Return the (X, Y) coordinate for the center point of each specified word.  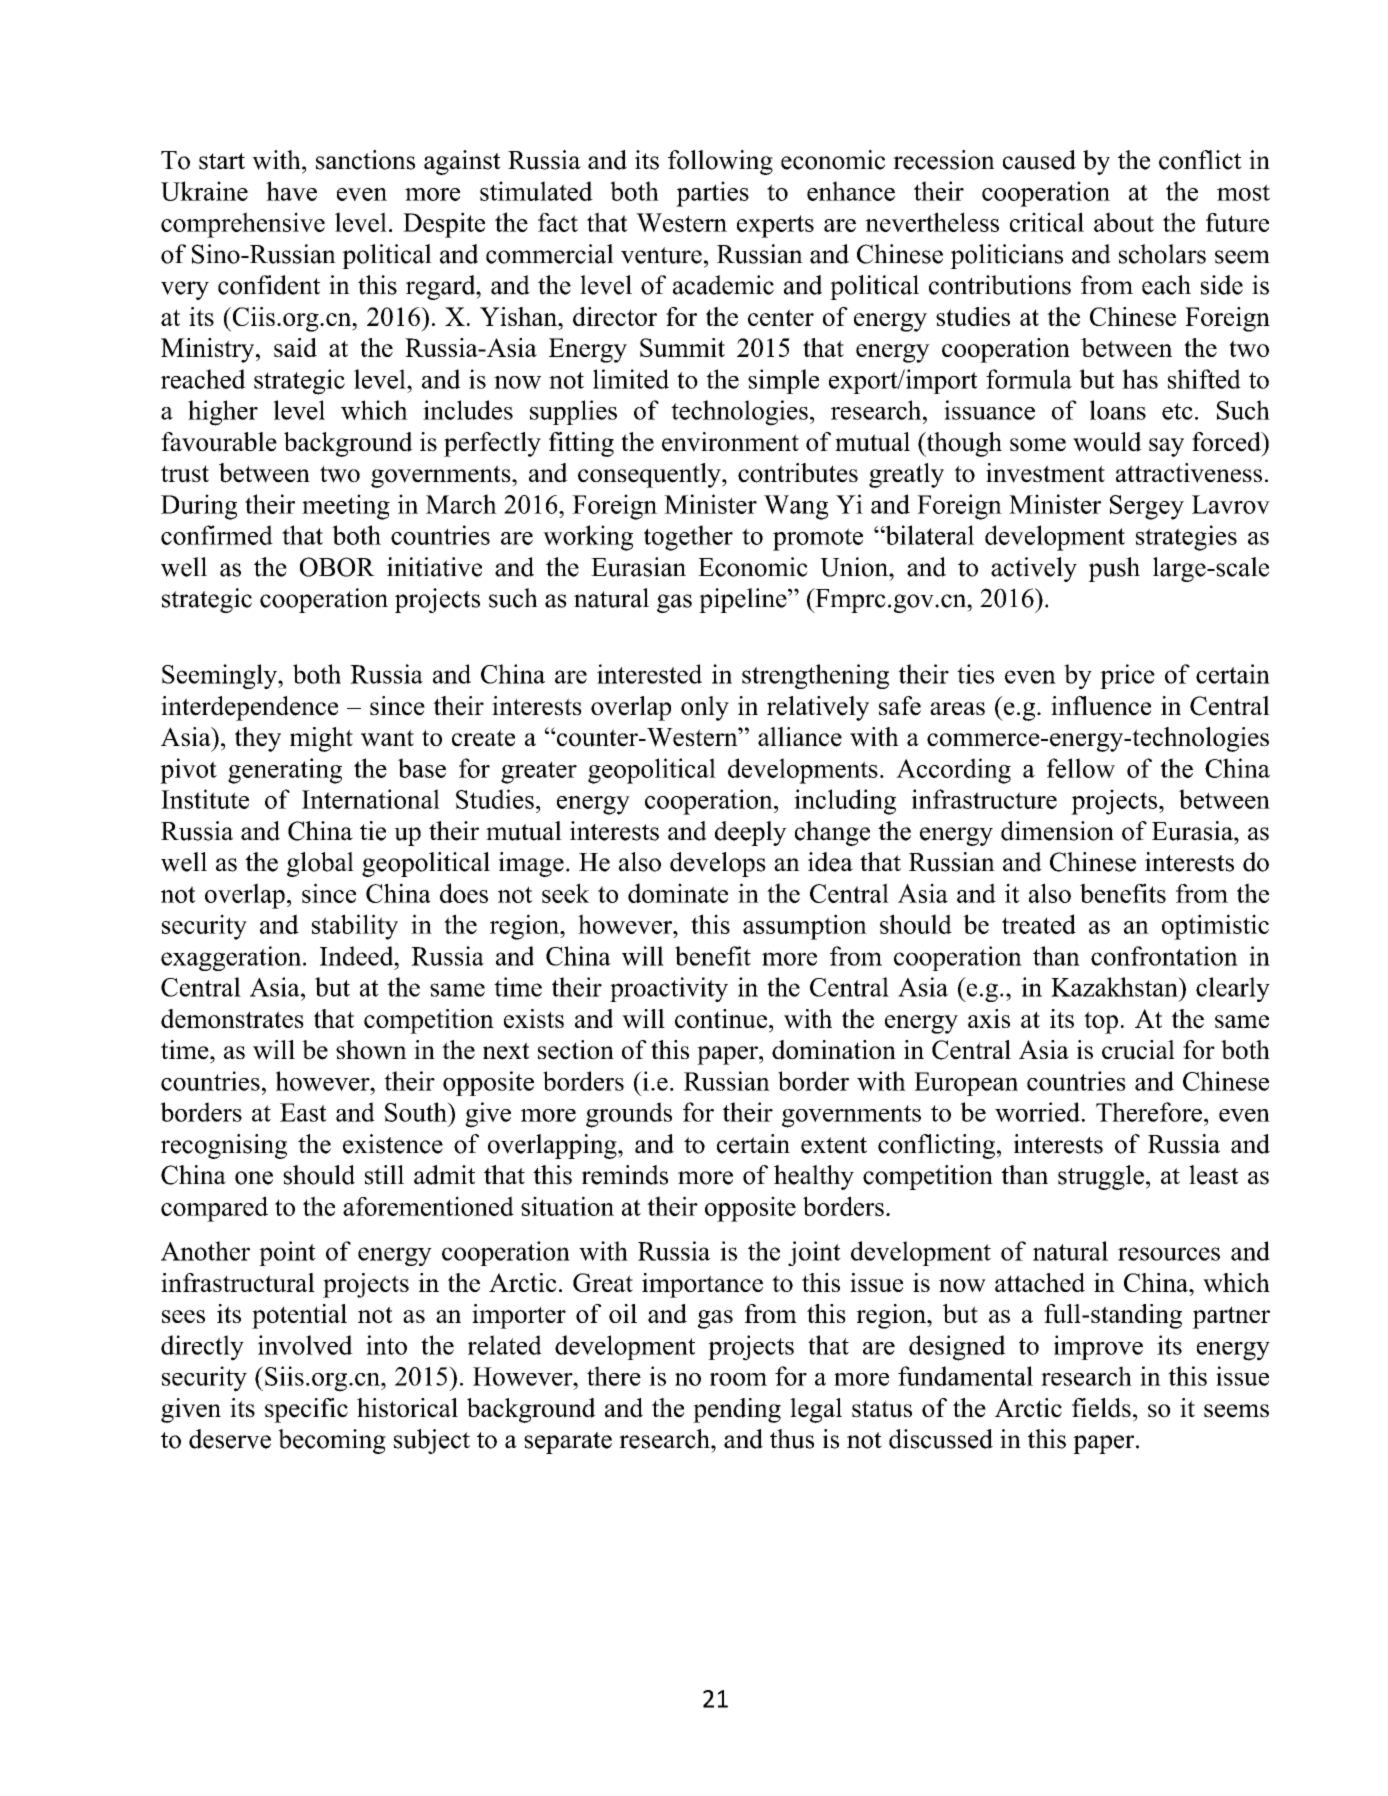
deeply (751, 833)
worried (1037, 1112)
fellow (1081, 768)
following (720, 162)
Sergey (1147, 507)
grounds (629, 1115)
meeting (346, 507)
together (688, 538)
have (291, 191)
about (1124, 222)
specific (306, 1410)
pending (737, 1410)
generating (285, 771)
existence (393, 1144)
